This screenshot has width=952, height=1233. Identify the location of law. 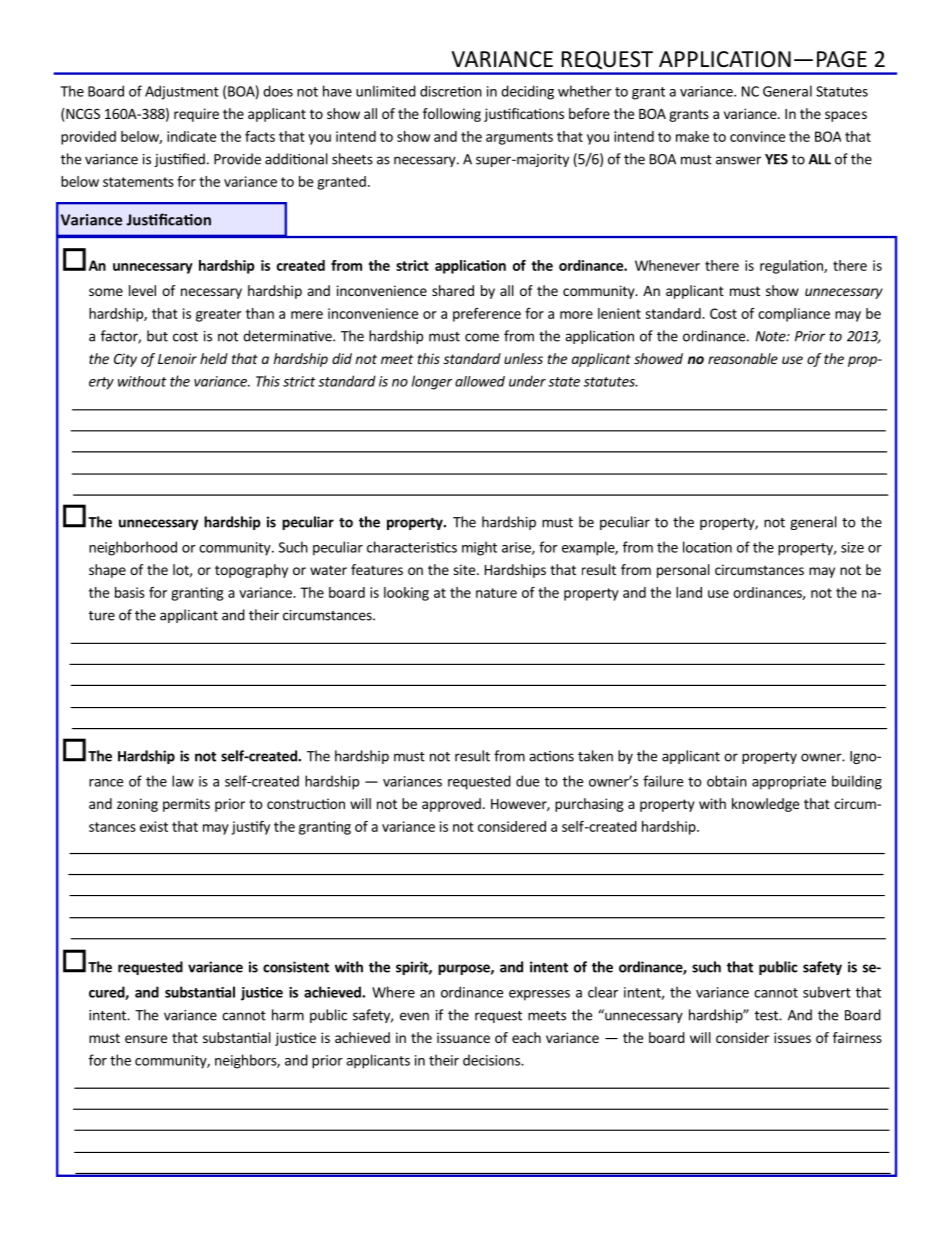
(183, 781).
